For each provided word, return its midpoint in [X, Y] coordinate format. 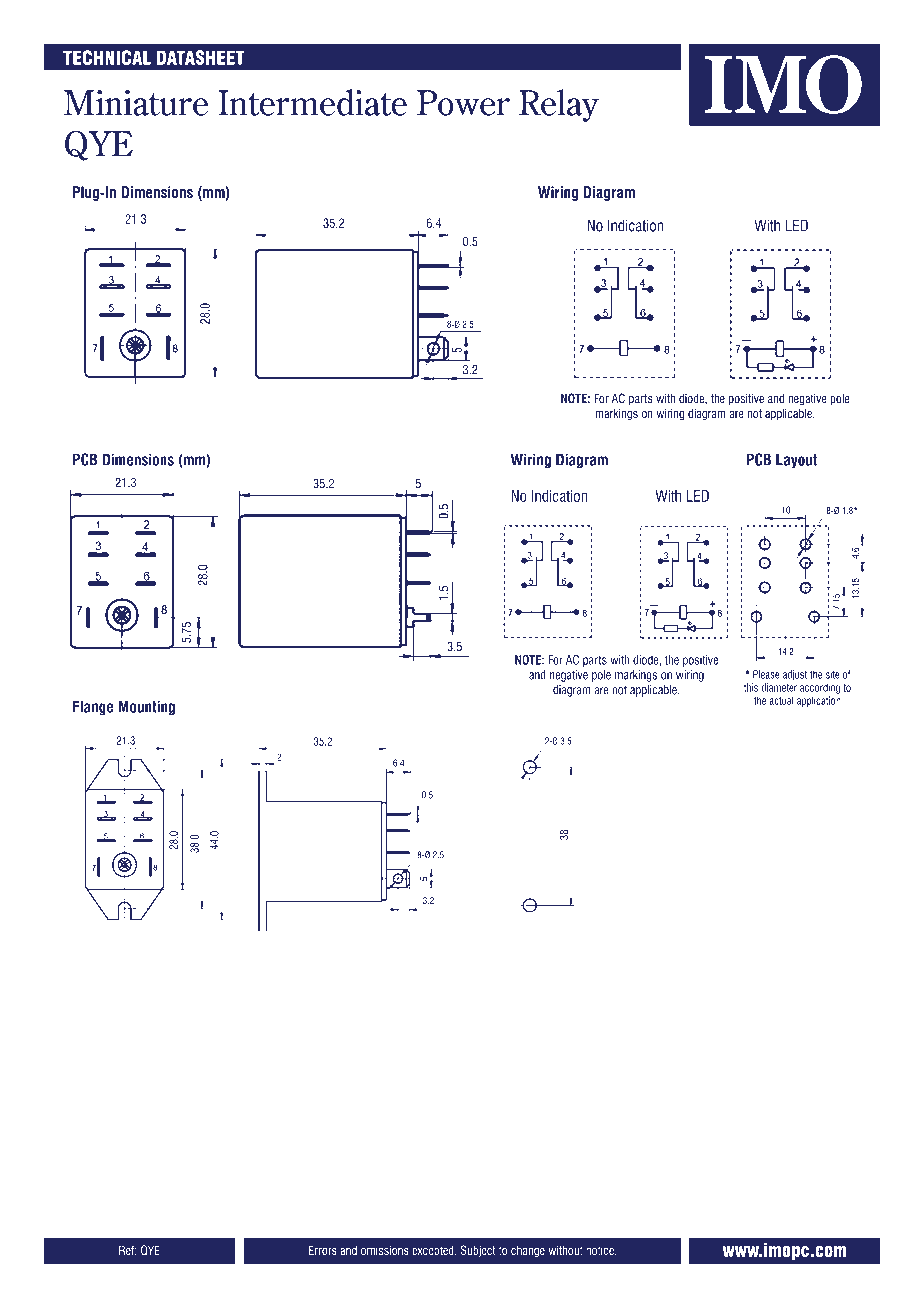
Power [463, 103]
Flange [93, 708]
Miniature [136, 103]
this [751, 687]
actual [781, 700]
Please [766, 674]
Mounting [146, 708]
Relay [559, 105]
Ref [128, 1250]
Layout [796, 461]
